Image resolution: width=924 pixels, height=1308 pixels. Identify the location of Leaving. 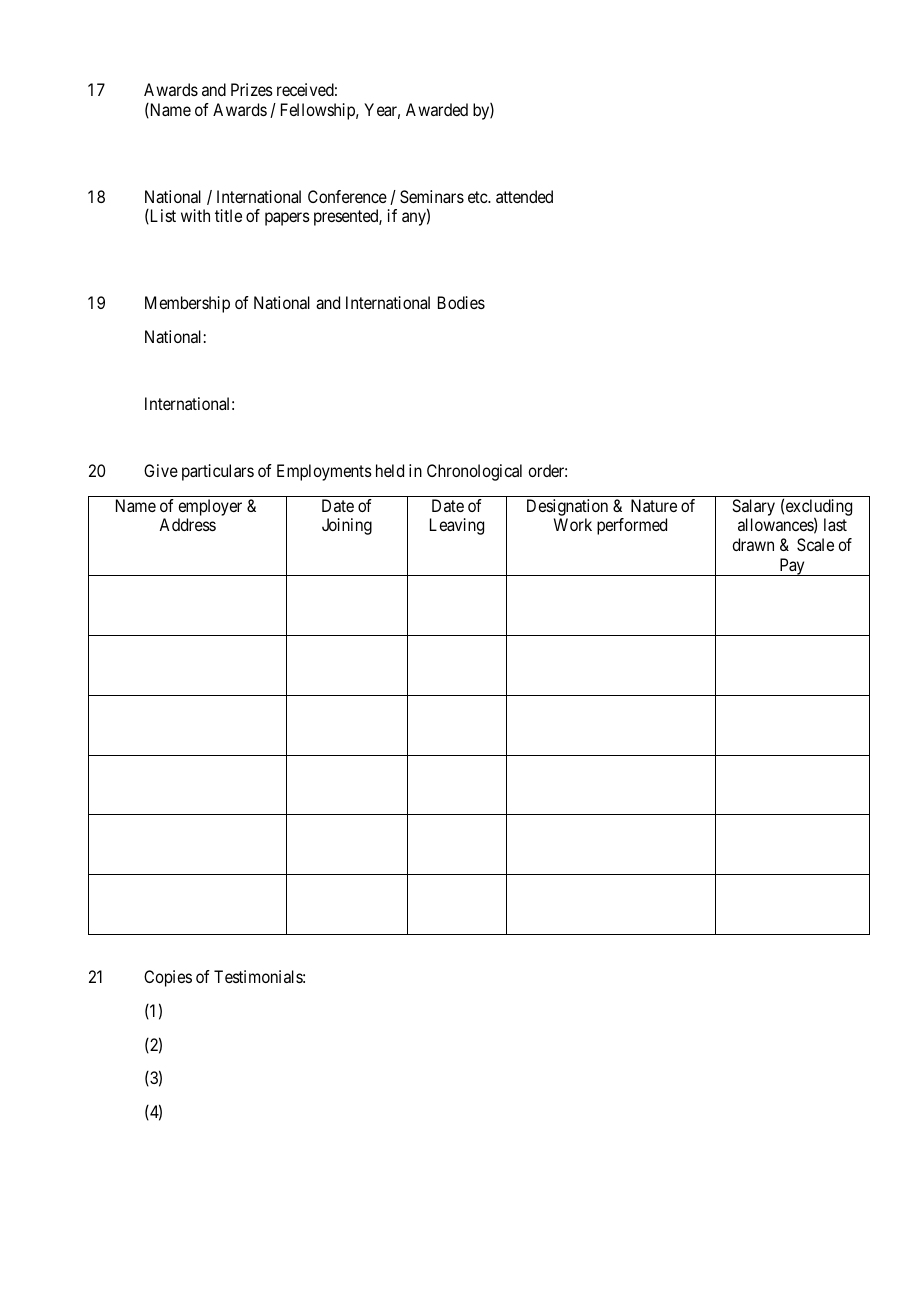
(457, 526).
